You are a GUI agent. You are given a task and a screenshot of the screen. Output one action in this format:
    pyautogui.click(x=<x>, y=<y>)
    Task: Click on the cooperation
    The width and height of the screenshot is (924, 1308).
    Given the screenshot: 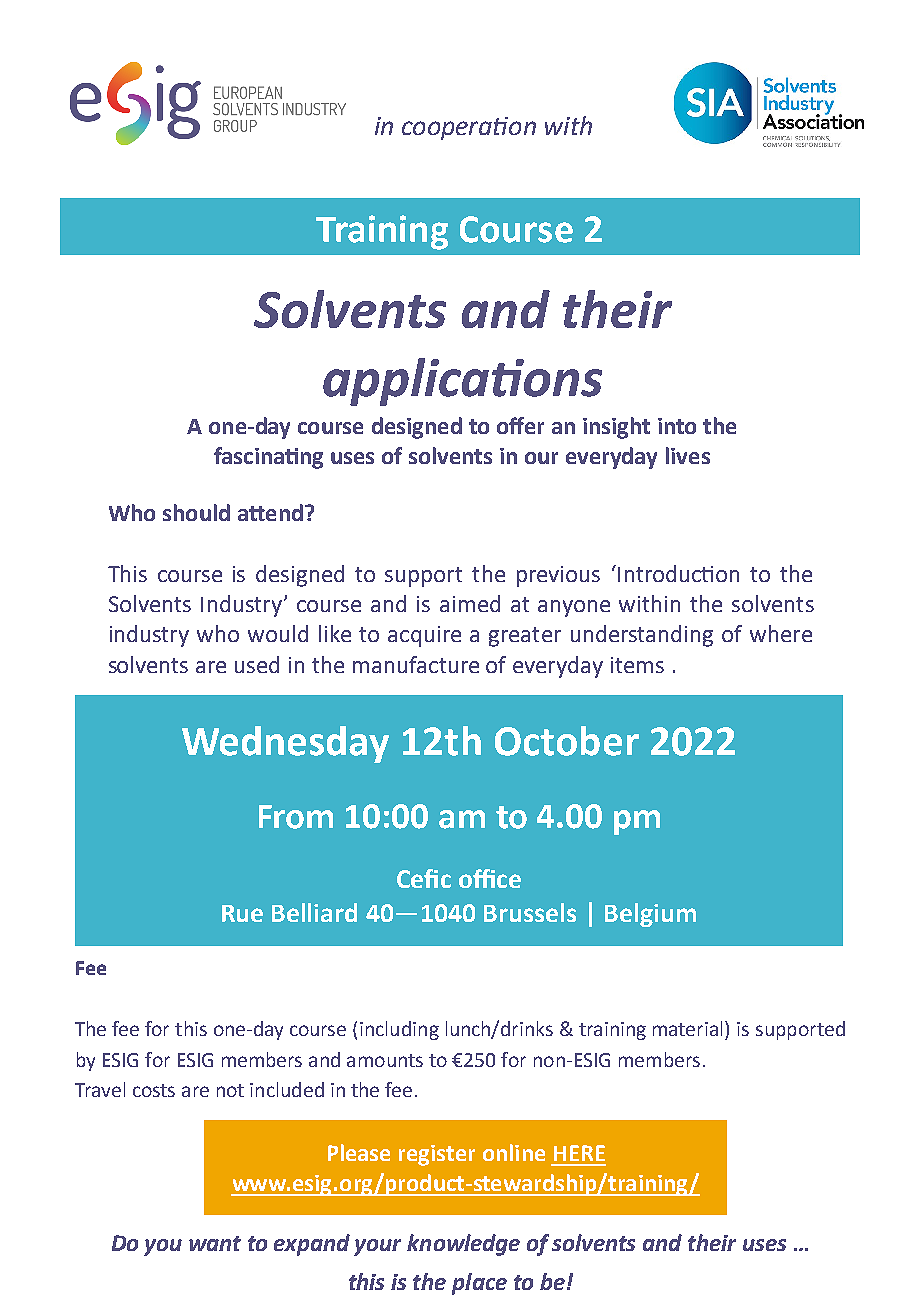 What is the action you would take?
    pyautogui.click(x=469, y=128)
